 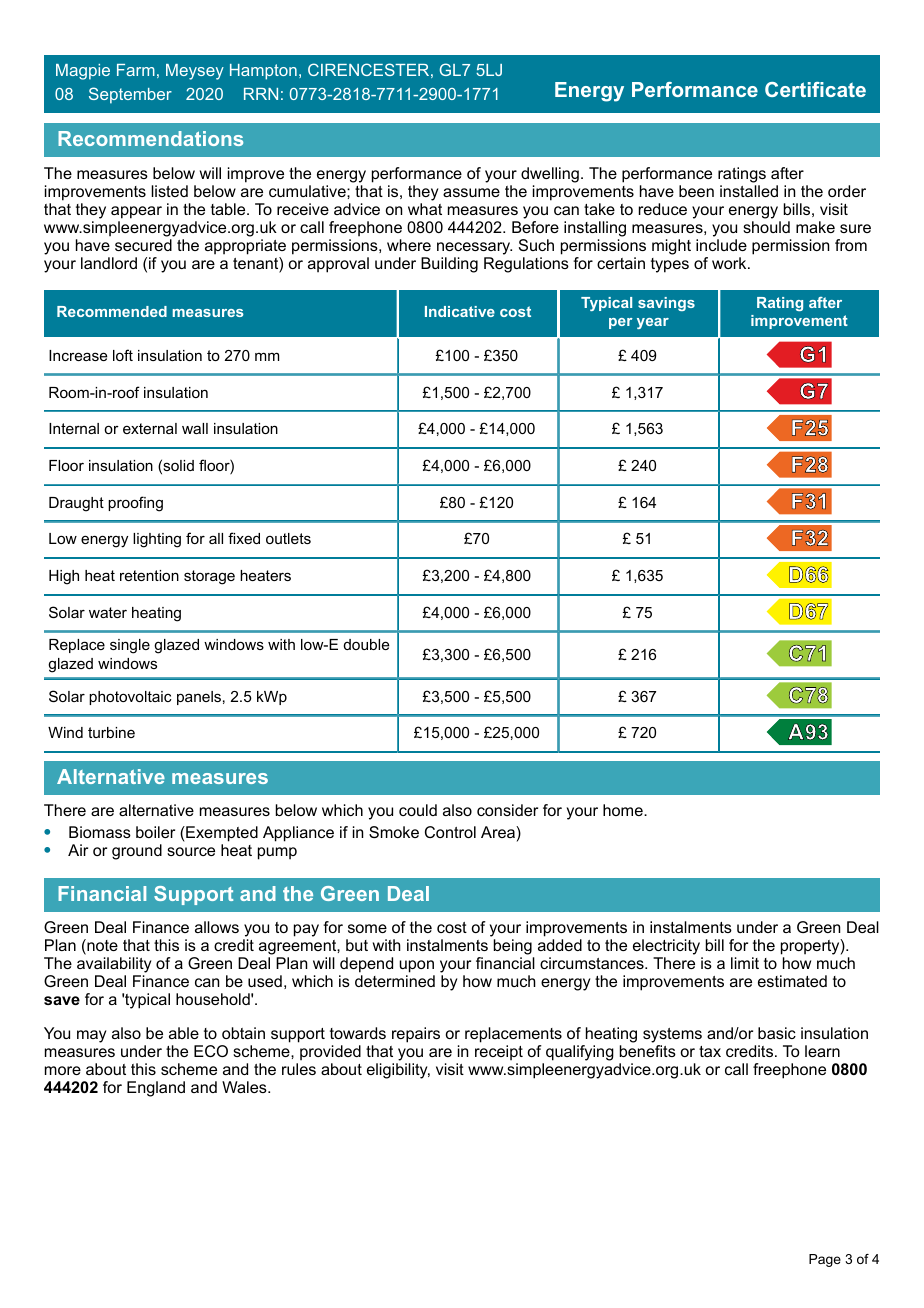 I want to click on assume, so click(x=471, y=192).
